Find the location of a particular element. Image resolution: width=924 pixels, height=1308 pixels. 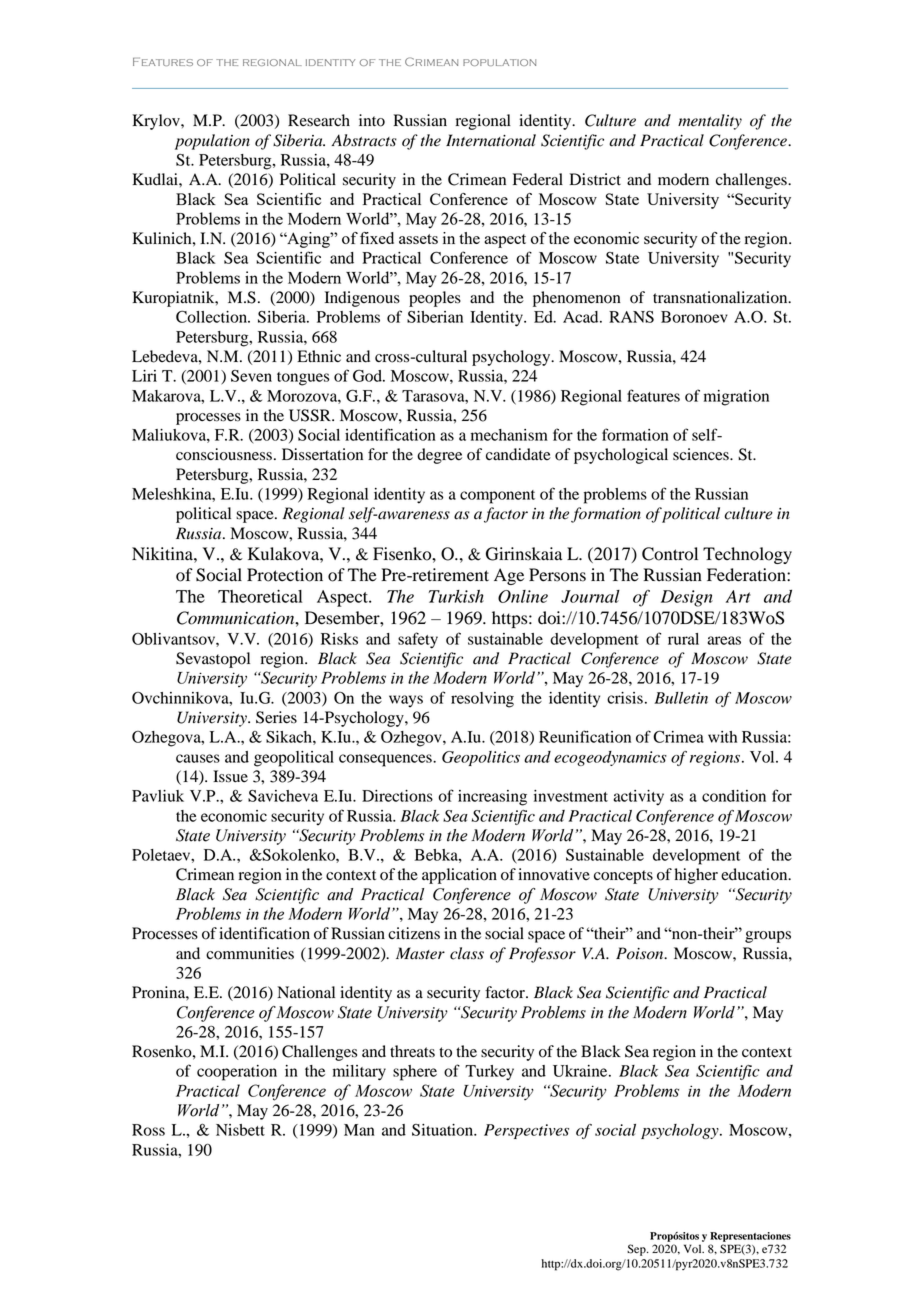

Federal is located at coordinates (538, 179).
